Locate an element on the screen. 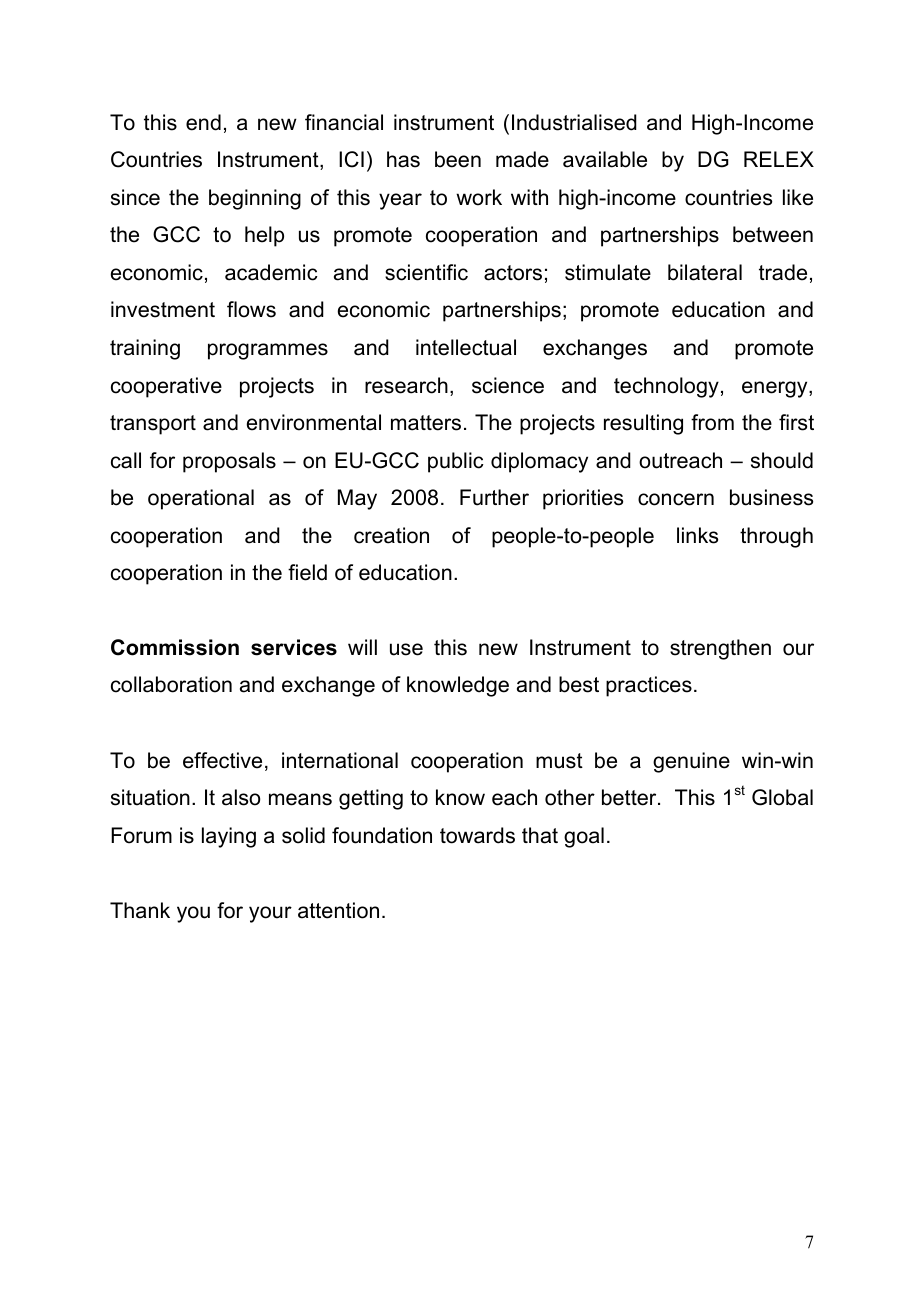 This screenshot has width=924, height=1308. RELEX is located at coordinates (779, 159).
